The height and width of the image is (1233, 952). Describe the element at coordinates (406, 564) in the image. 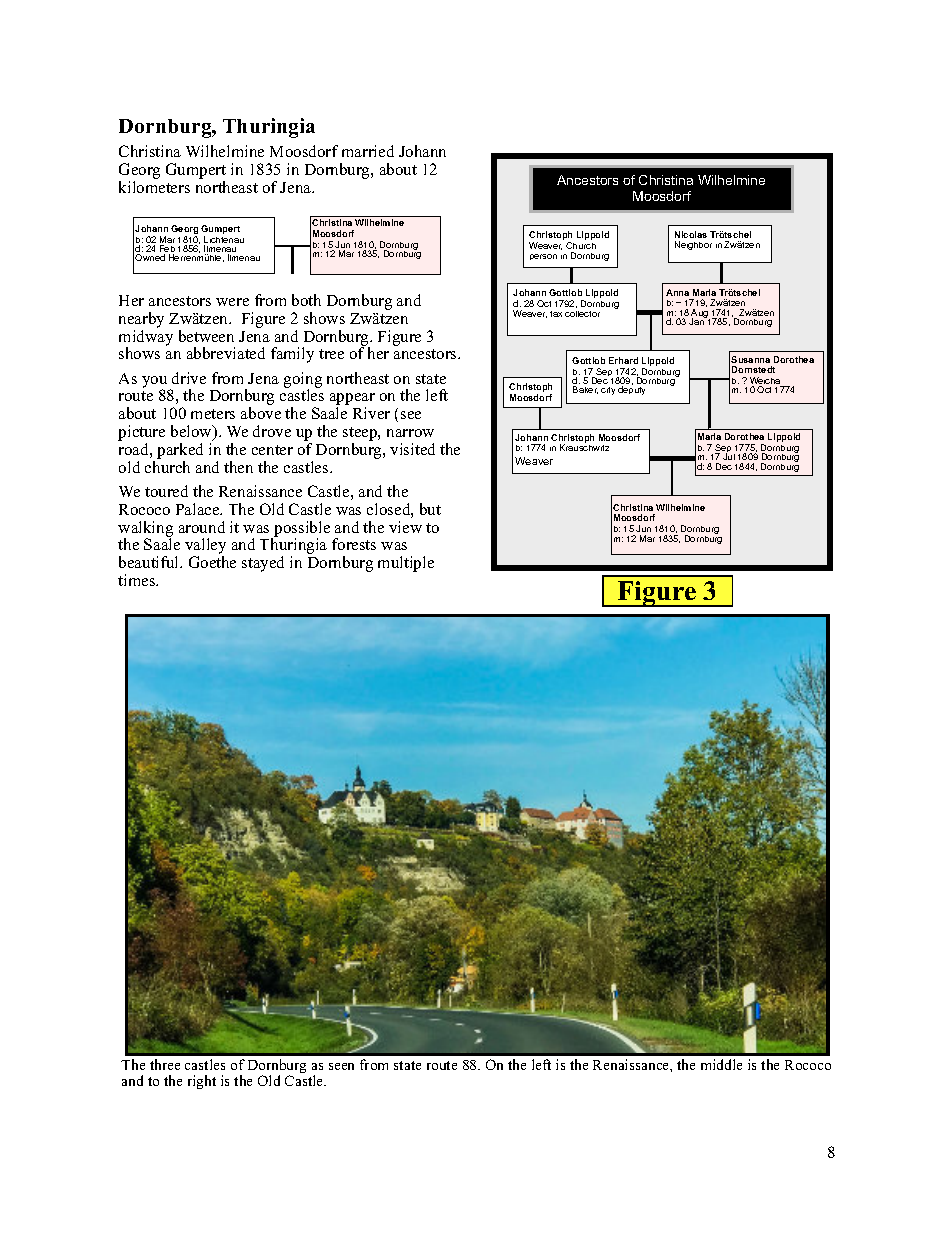

I see `multiple` at that location.
